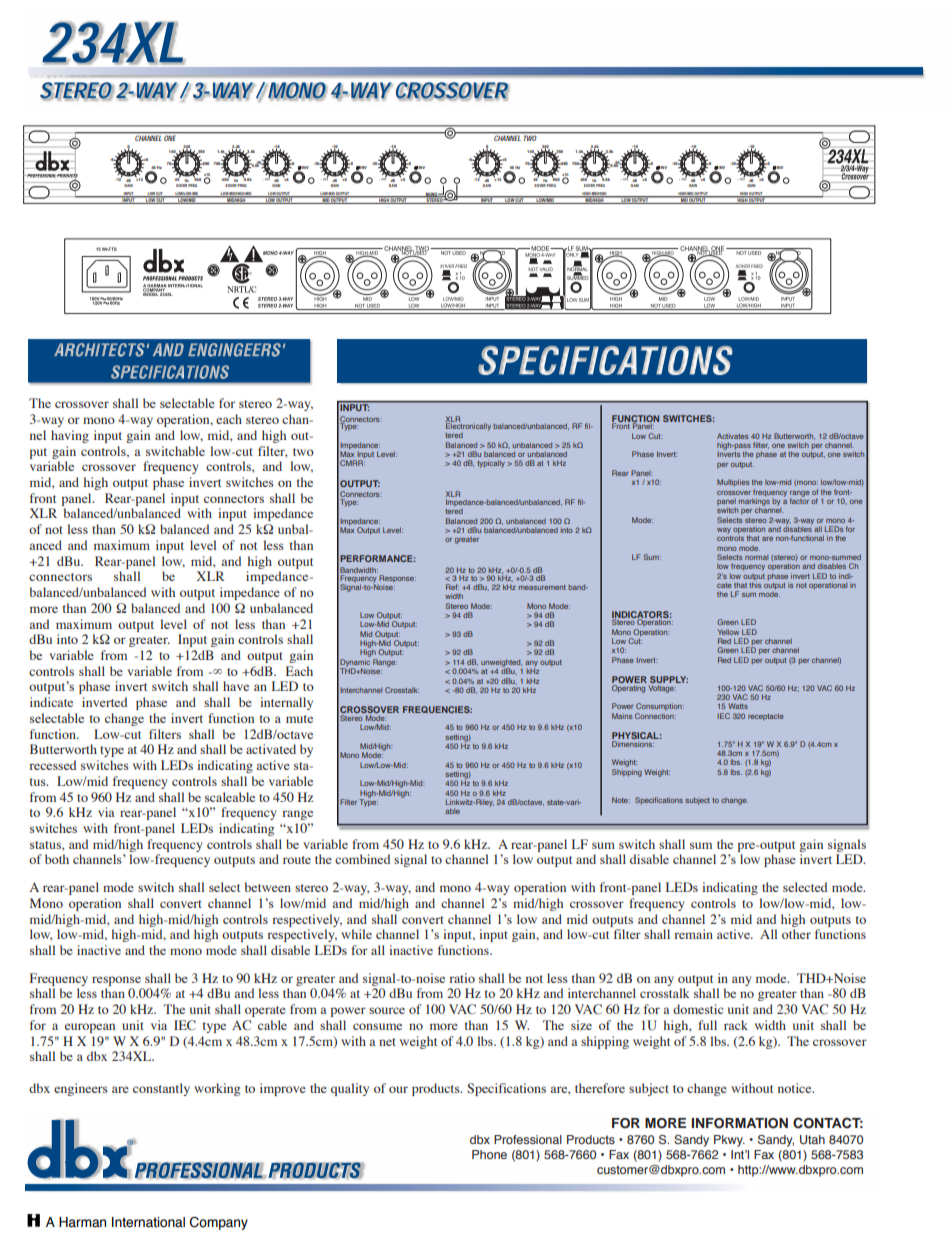 This image has height=1233, width=952. I want to click on mute, so click(299, 719).
